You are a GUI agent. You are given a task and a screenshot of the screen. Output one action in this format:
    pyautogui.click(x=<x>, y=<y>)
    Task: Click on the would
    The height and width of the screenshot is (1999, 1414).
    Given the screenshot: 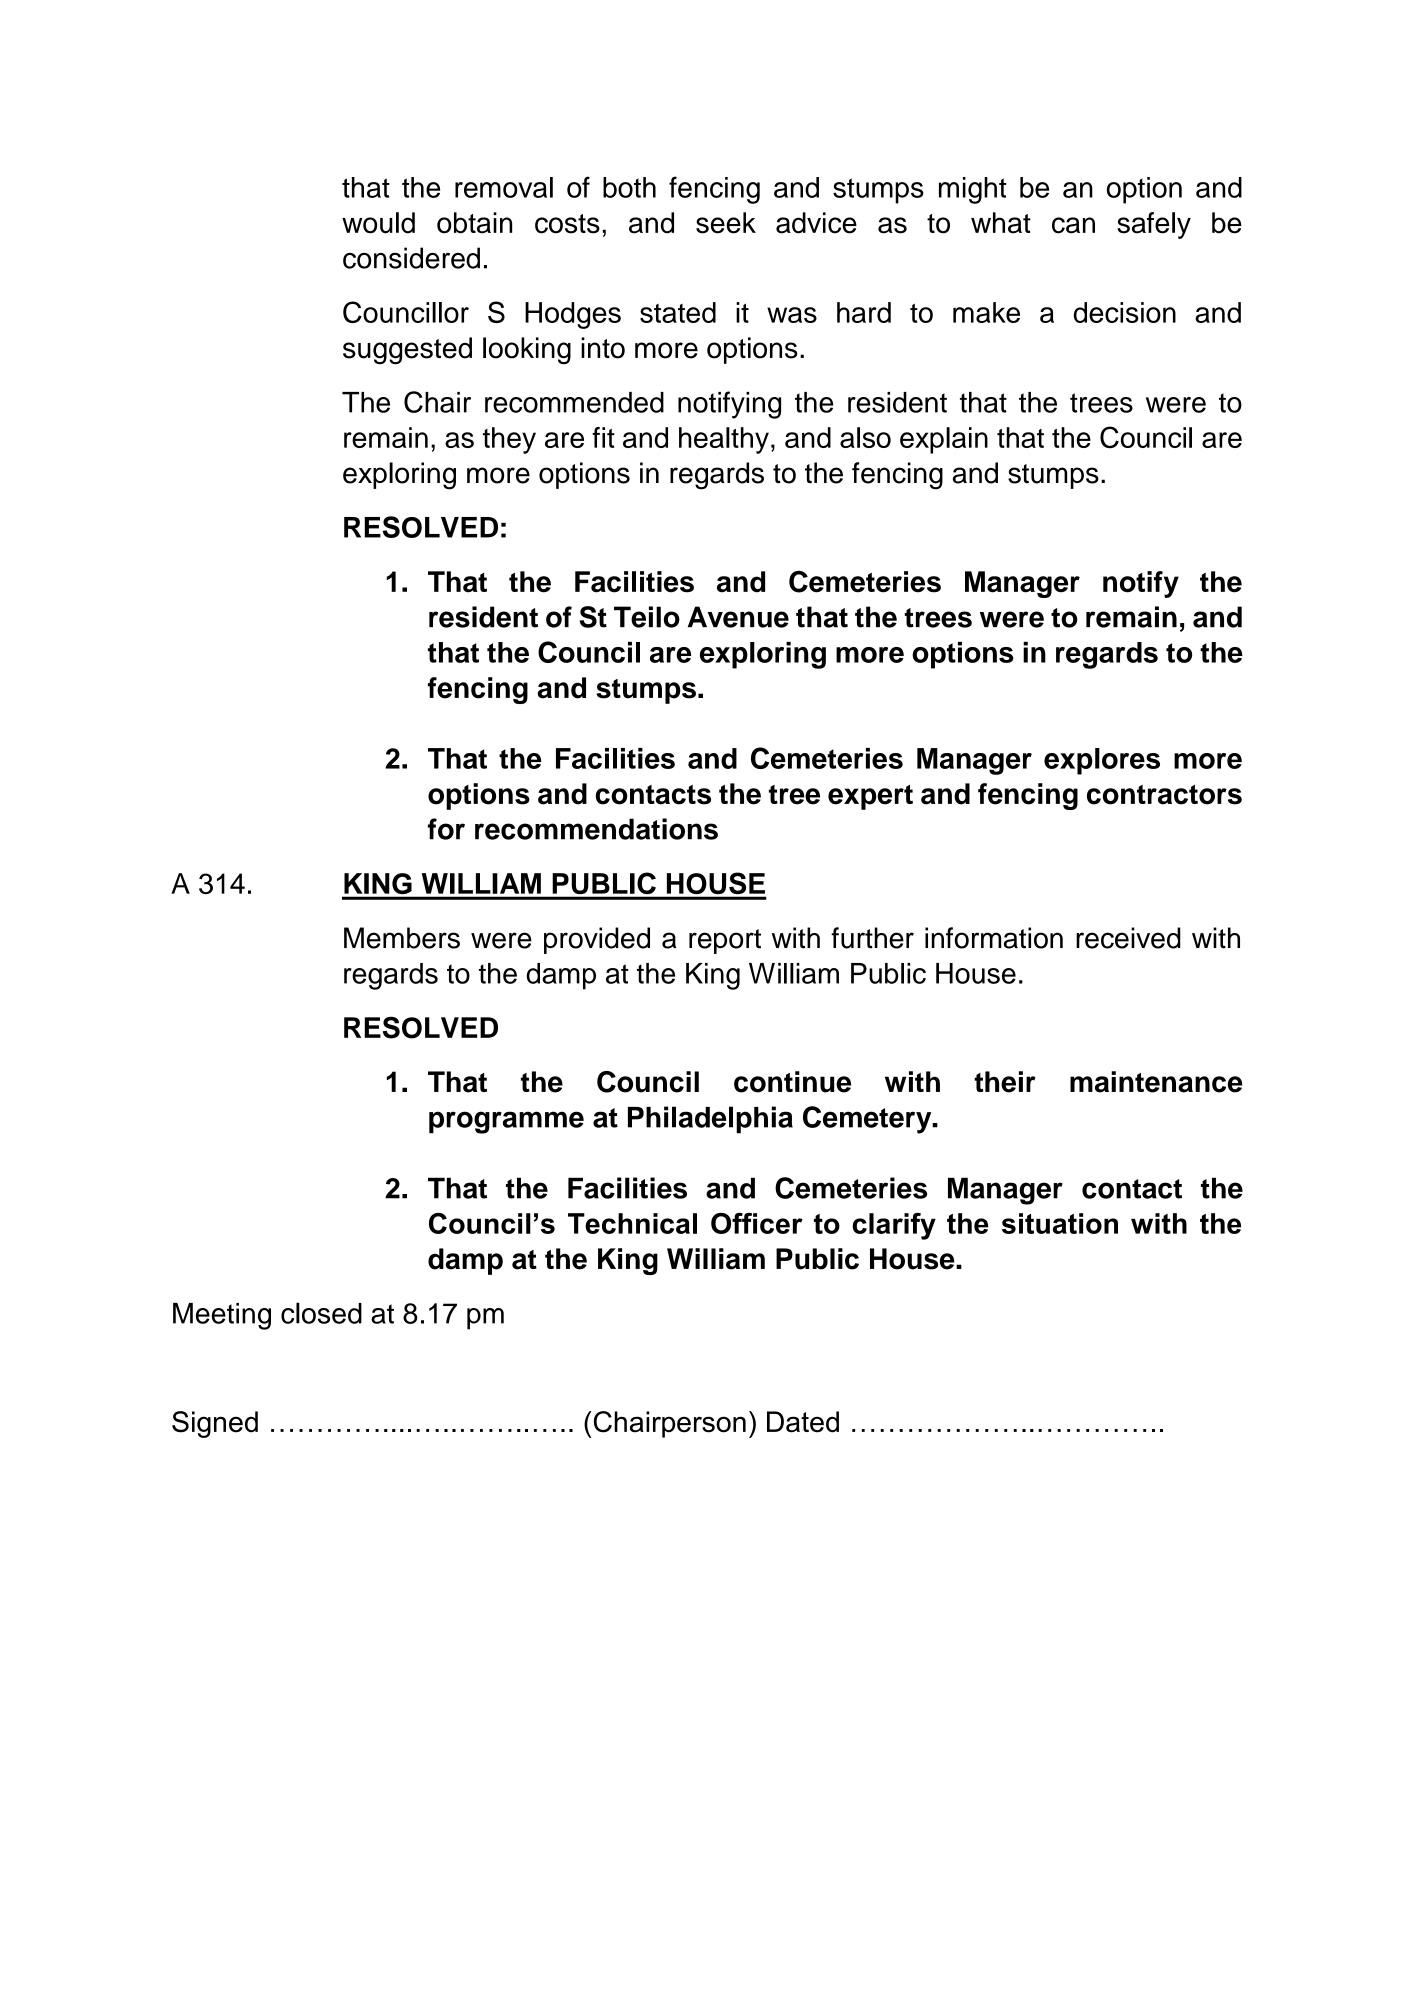 What is the action you would take?
    pyautogui.click(x=378, y=223)
